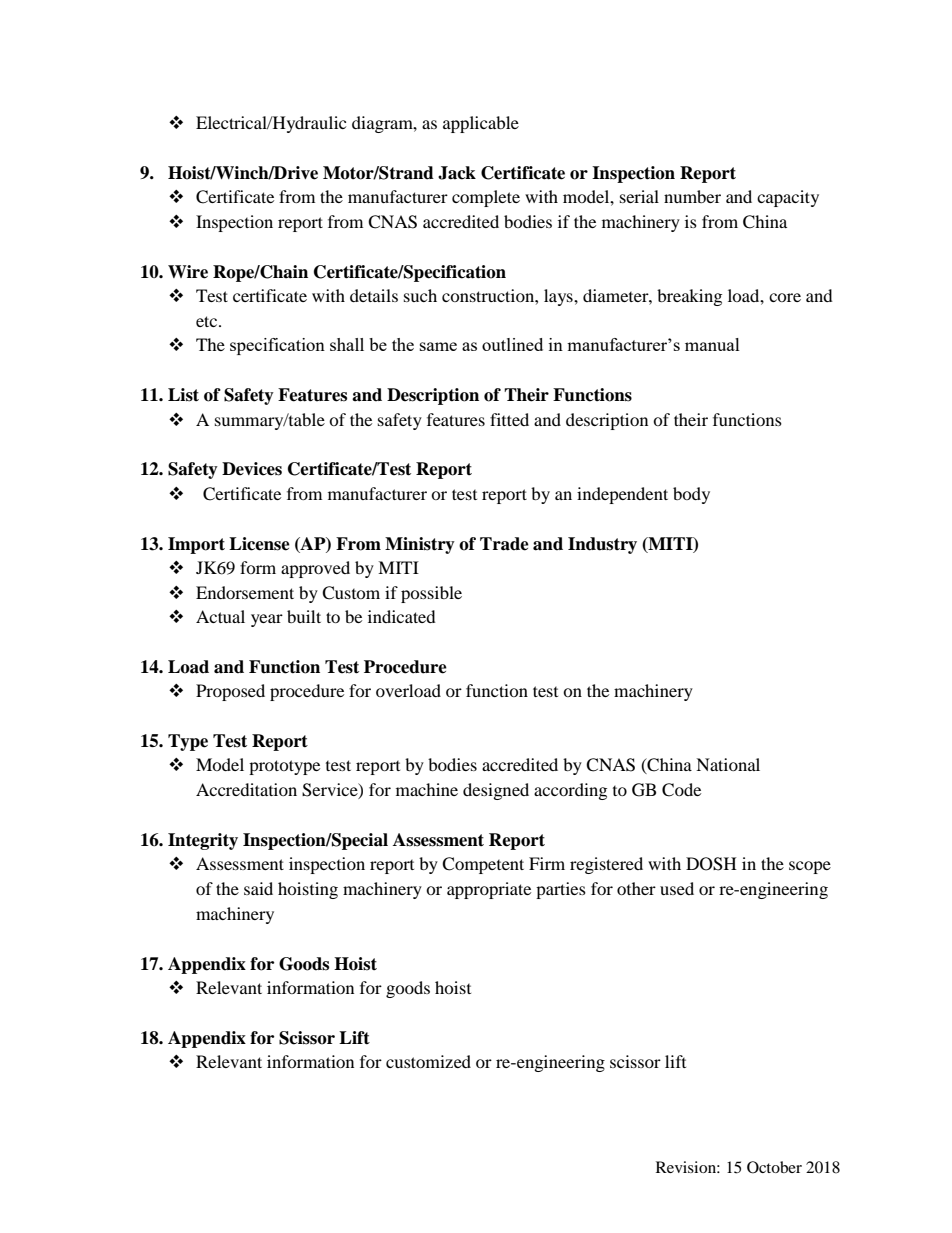 The image size is (952, 1233). Describe the element at coordinates (489, 890) in the screenshot. I see `appropriate` at that location.
